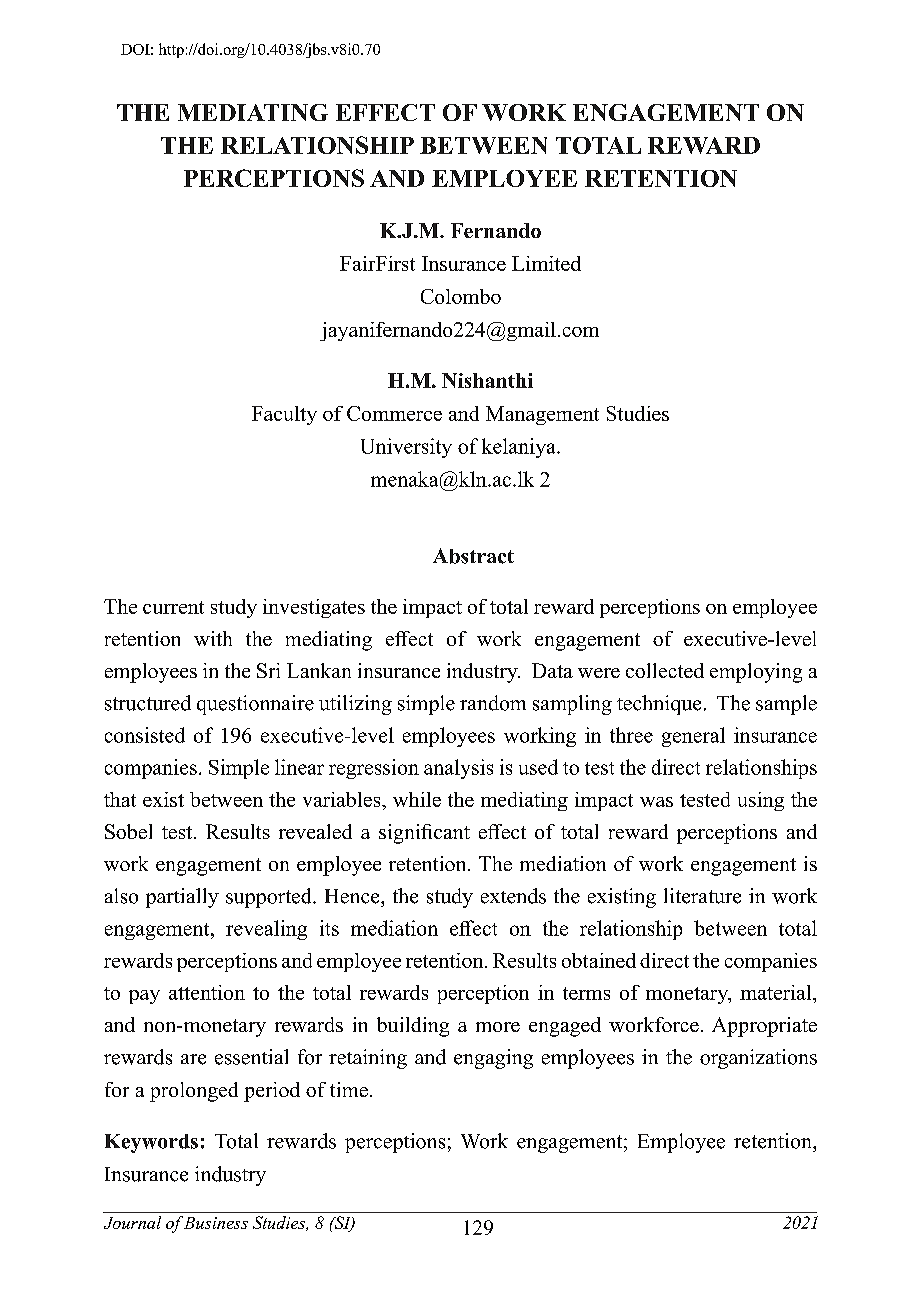  I want to click on Business, so click(216, 1223).
